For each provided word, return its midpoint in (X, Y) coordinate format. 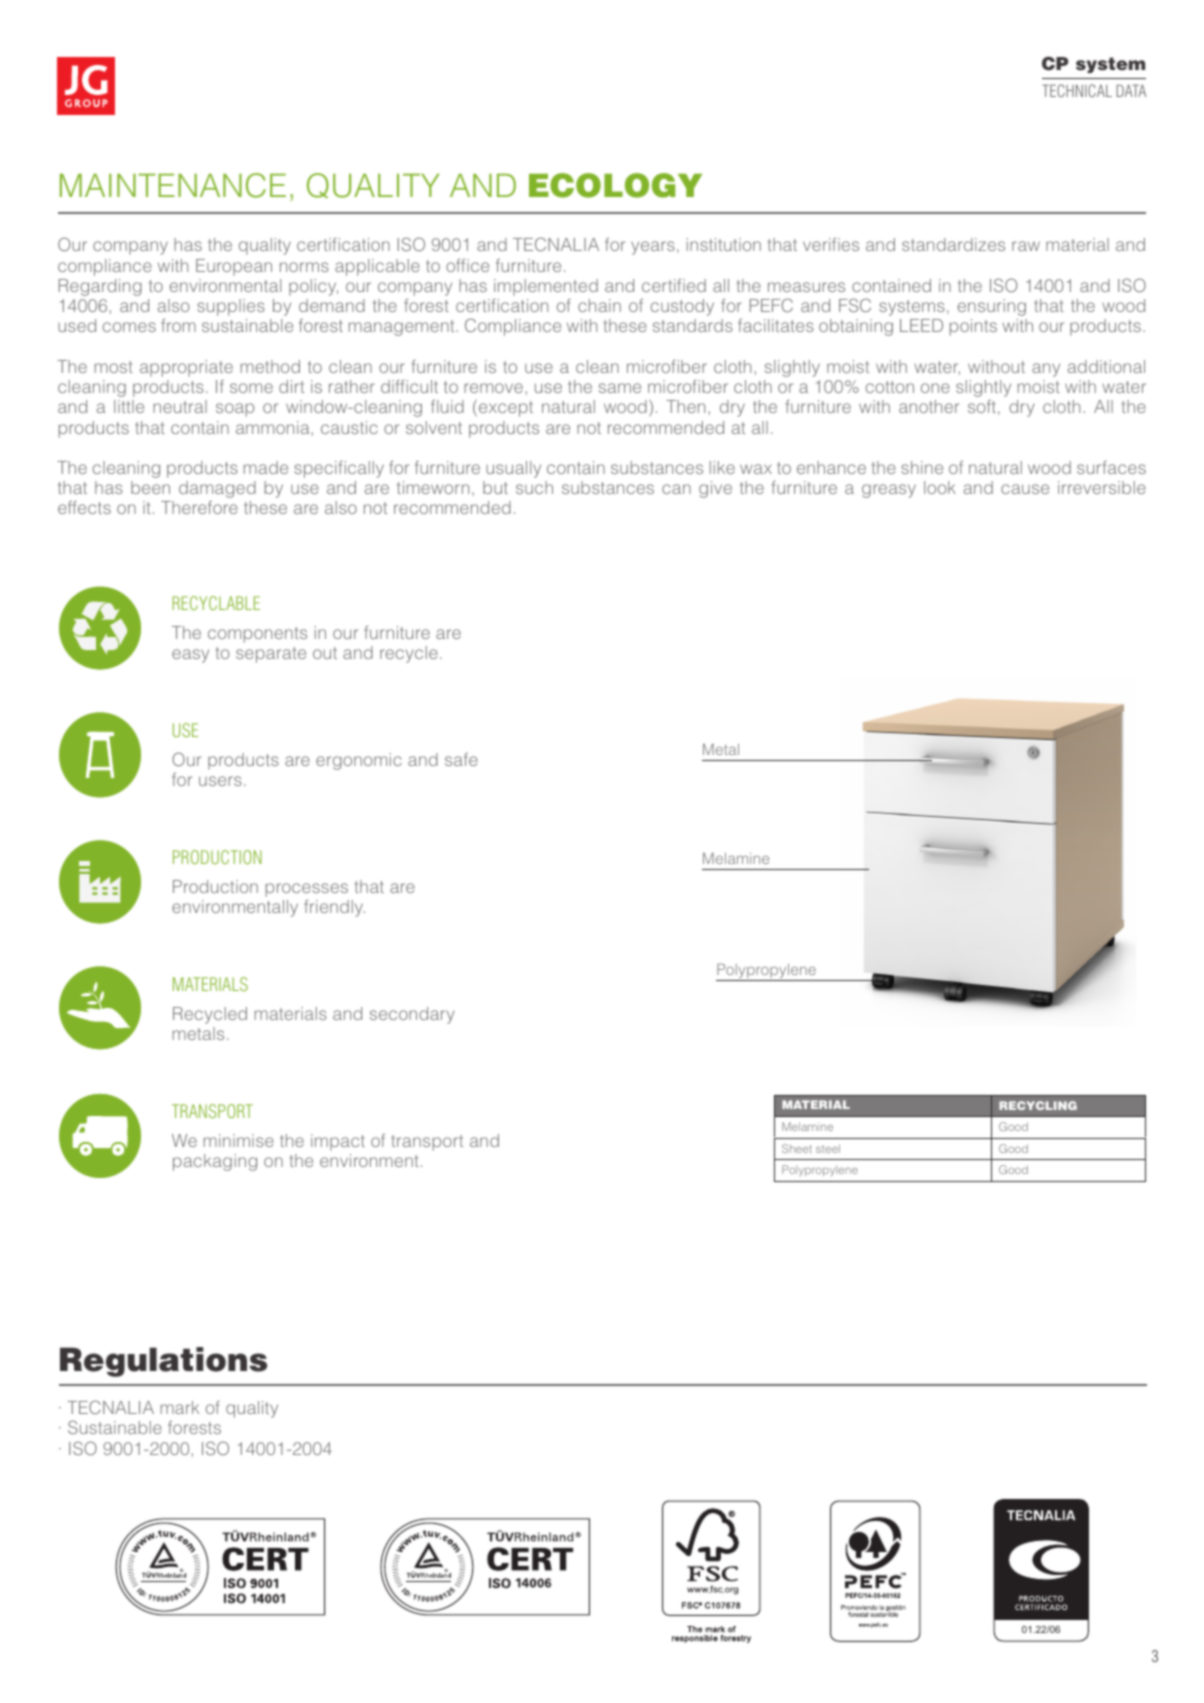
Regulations (163, 1362)
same (620, 388)
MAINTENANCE (173, 185)
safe (461, 759)
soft (982, 406)
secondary (412, 1015)
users (220, 781)
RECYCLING (1038, 1105)
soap (235, 410)
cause (1025, 489)
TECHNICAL (1077, 90)
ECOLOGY (615, 185)
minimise (239, 1140)
